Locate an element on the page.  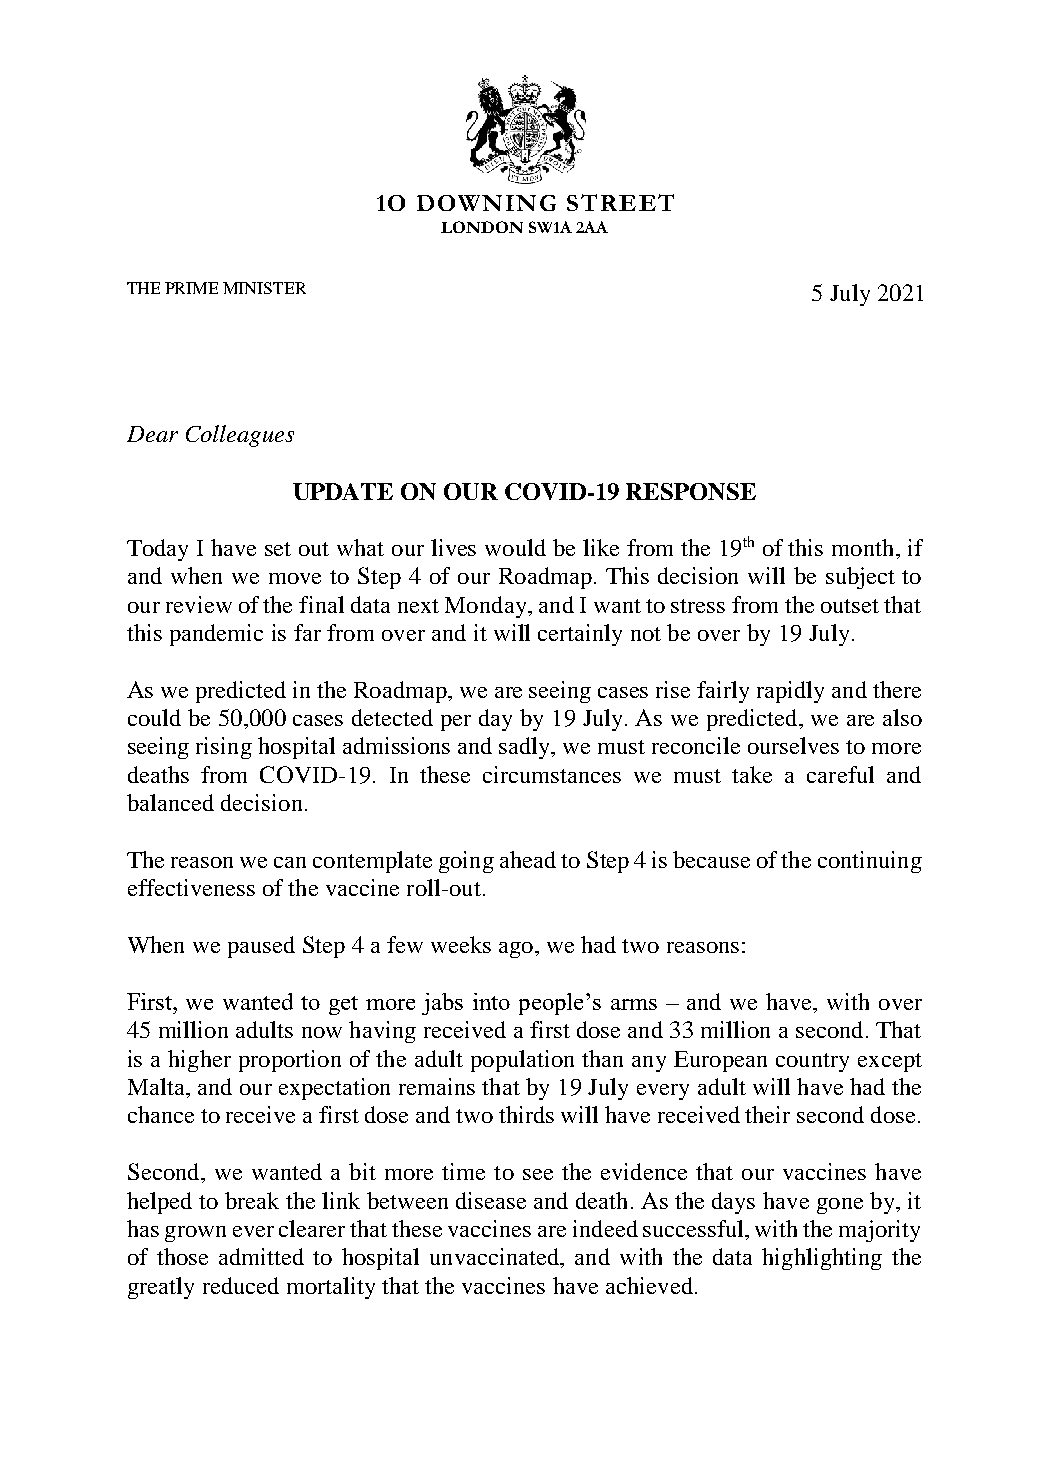
country is located at coordinates (812, 1062).
